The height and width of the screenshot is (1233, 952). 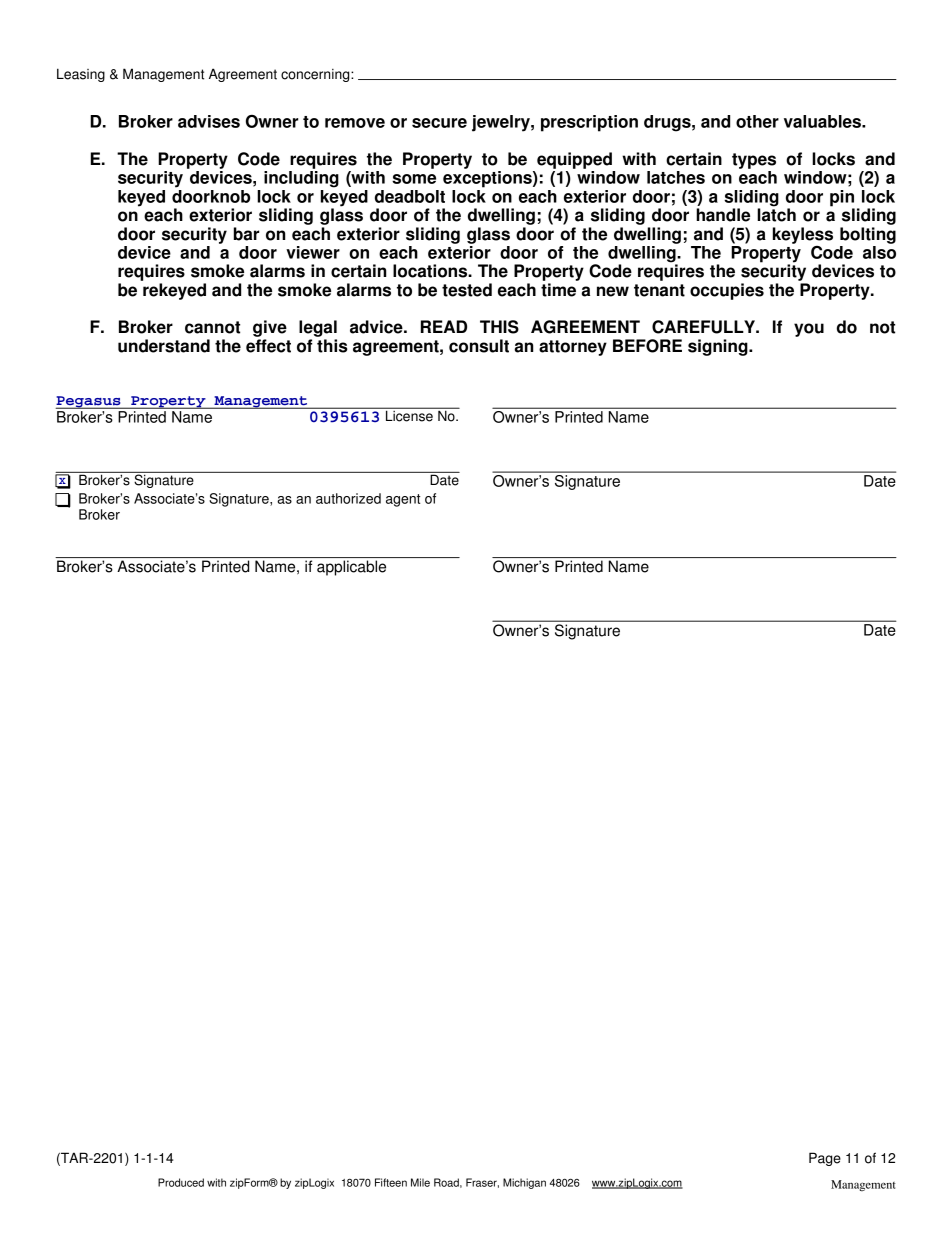 I want to click on you, so click(x=809, y=330).
